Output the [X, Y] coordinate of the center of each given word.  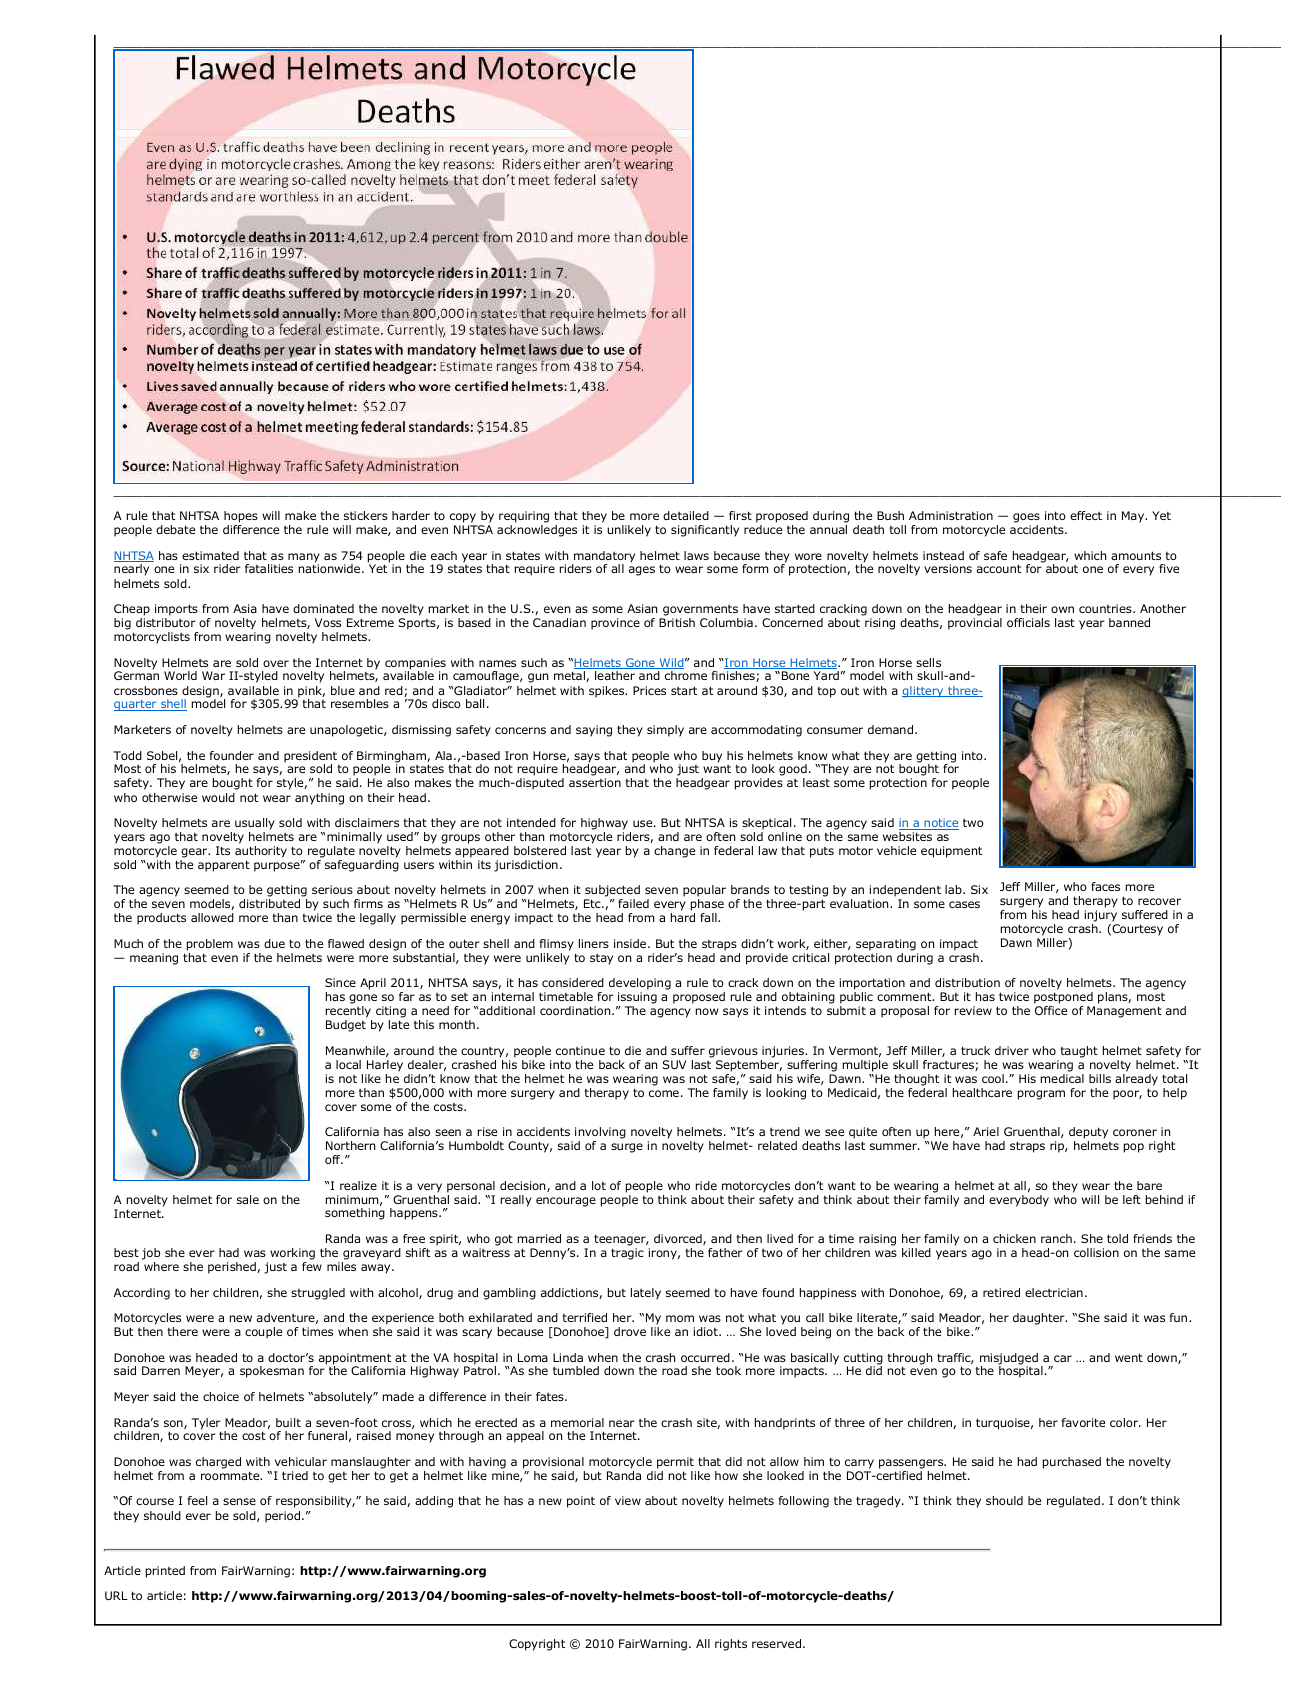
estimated [210, 555]
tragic [627, 1254]
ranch [1056, 1238]
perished [233, 1268]
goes [1026, 519]
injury [1101, 916]
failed [633, 903]
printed [165, 1572]
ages [642, 571]
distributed [269, 903]
